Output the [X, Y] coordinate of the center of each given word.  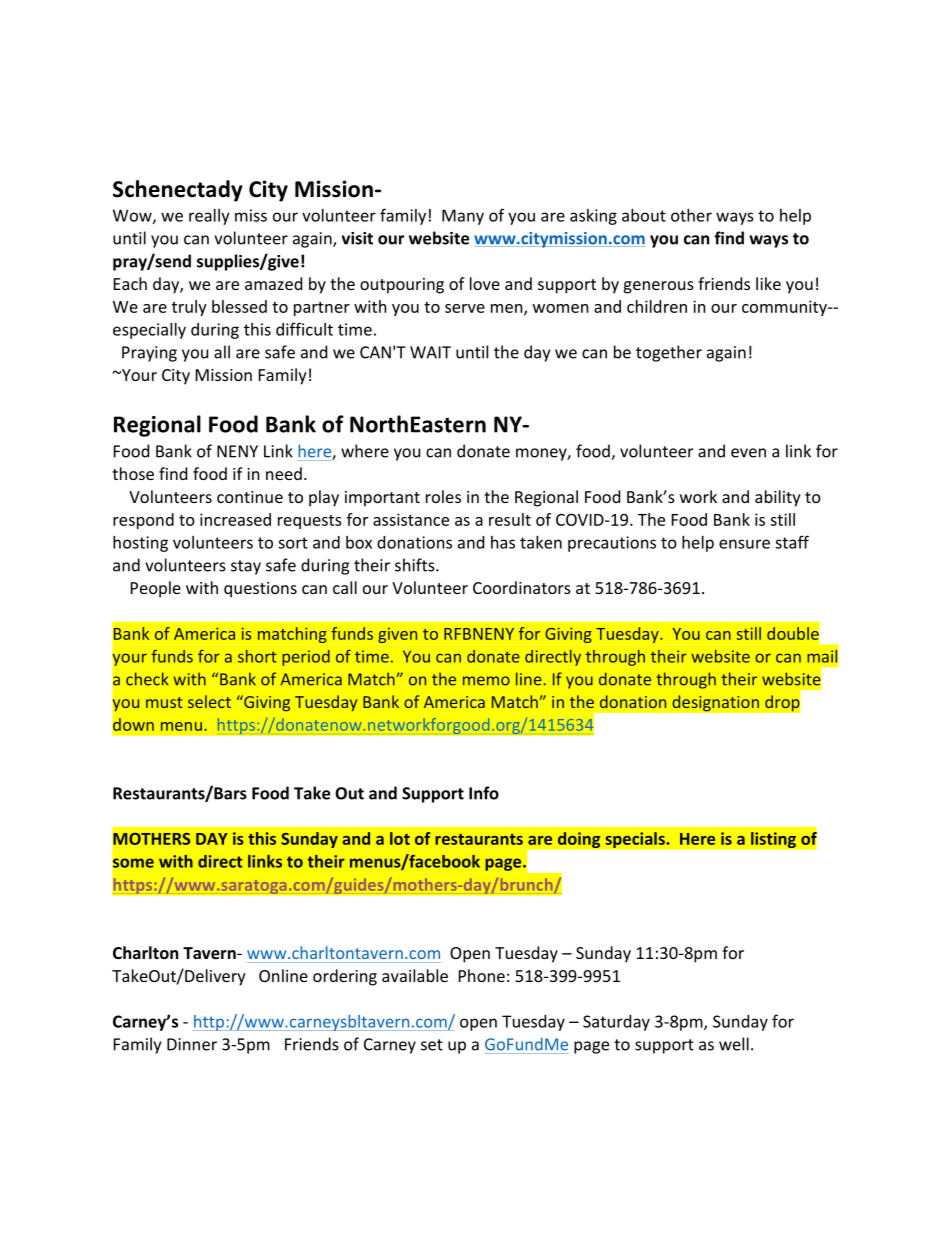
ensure [744, 544]
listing [773, 840]
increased [235, 519]
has [503, 542]
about [644, 215]
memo [486, 681]
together [669, 353]
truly [189, 308]
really [209, 217]
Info [484, 793]
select [209, 701]
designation [715, 703]
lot [400, 838]
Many [463, 217]
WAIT [430, 352]
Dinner [192, 1044]
